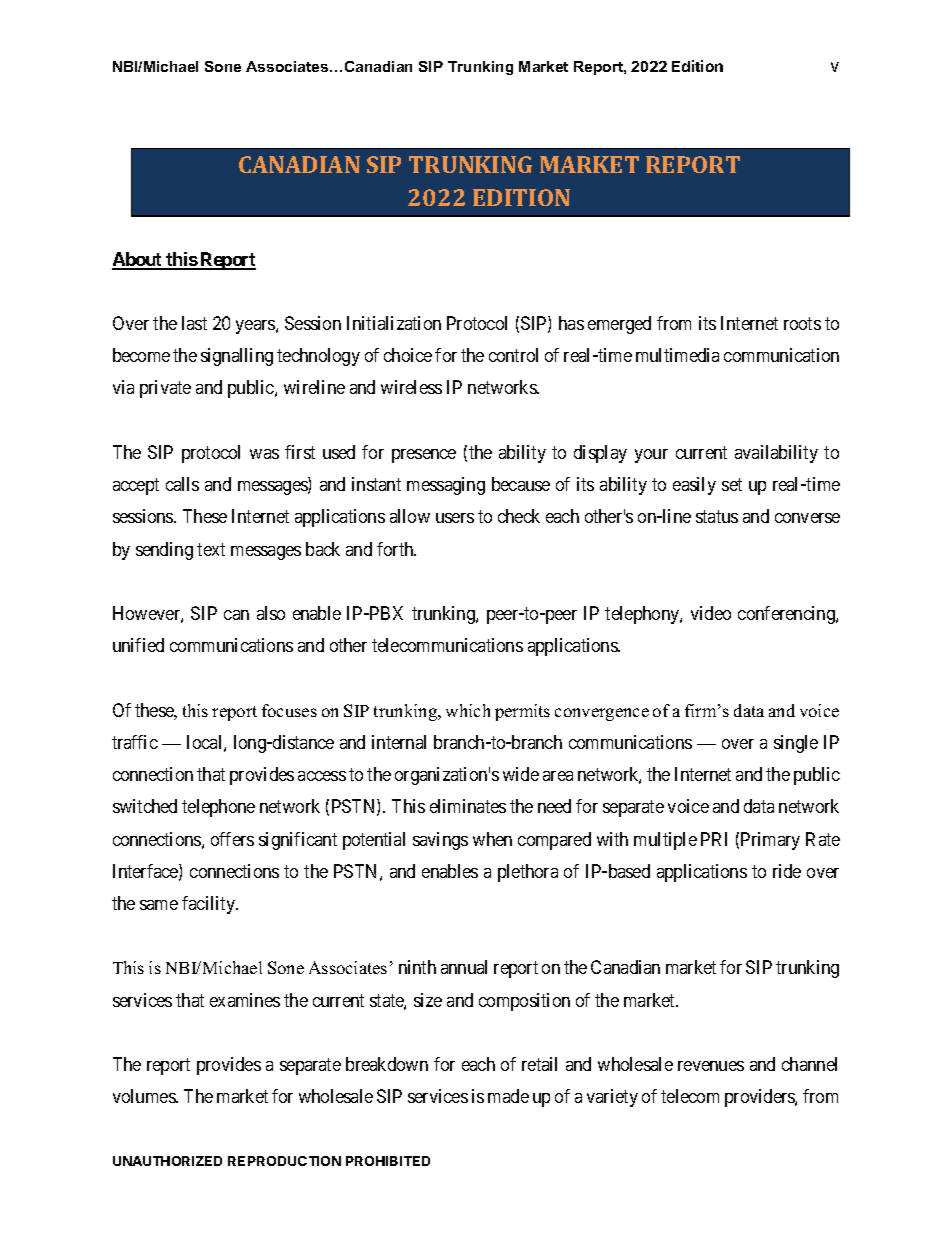 The image size is (952, 1233). What do you see at coordinates (787, 871) in the screenshot?
I see `ride` at bounding box center [787, 871].
